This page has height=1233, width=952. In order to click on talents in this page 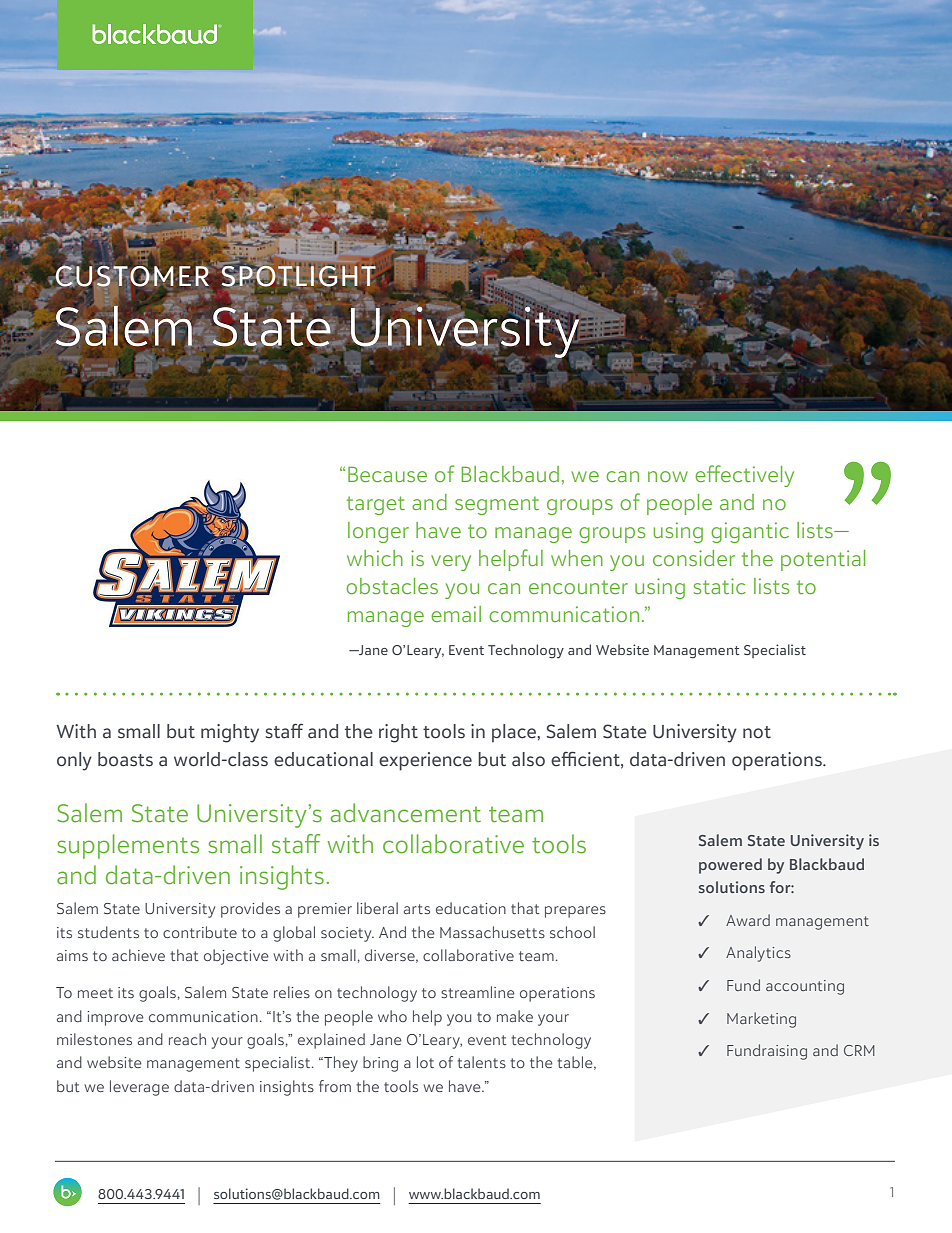, I will do `click(481, 1062)`.
